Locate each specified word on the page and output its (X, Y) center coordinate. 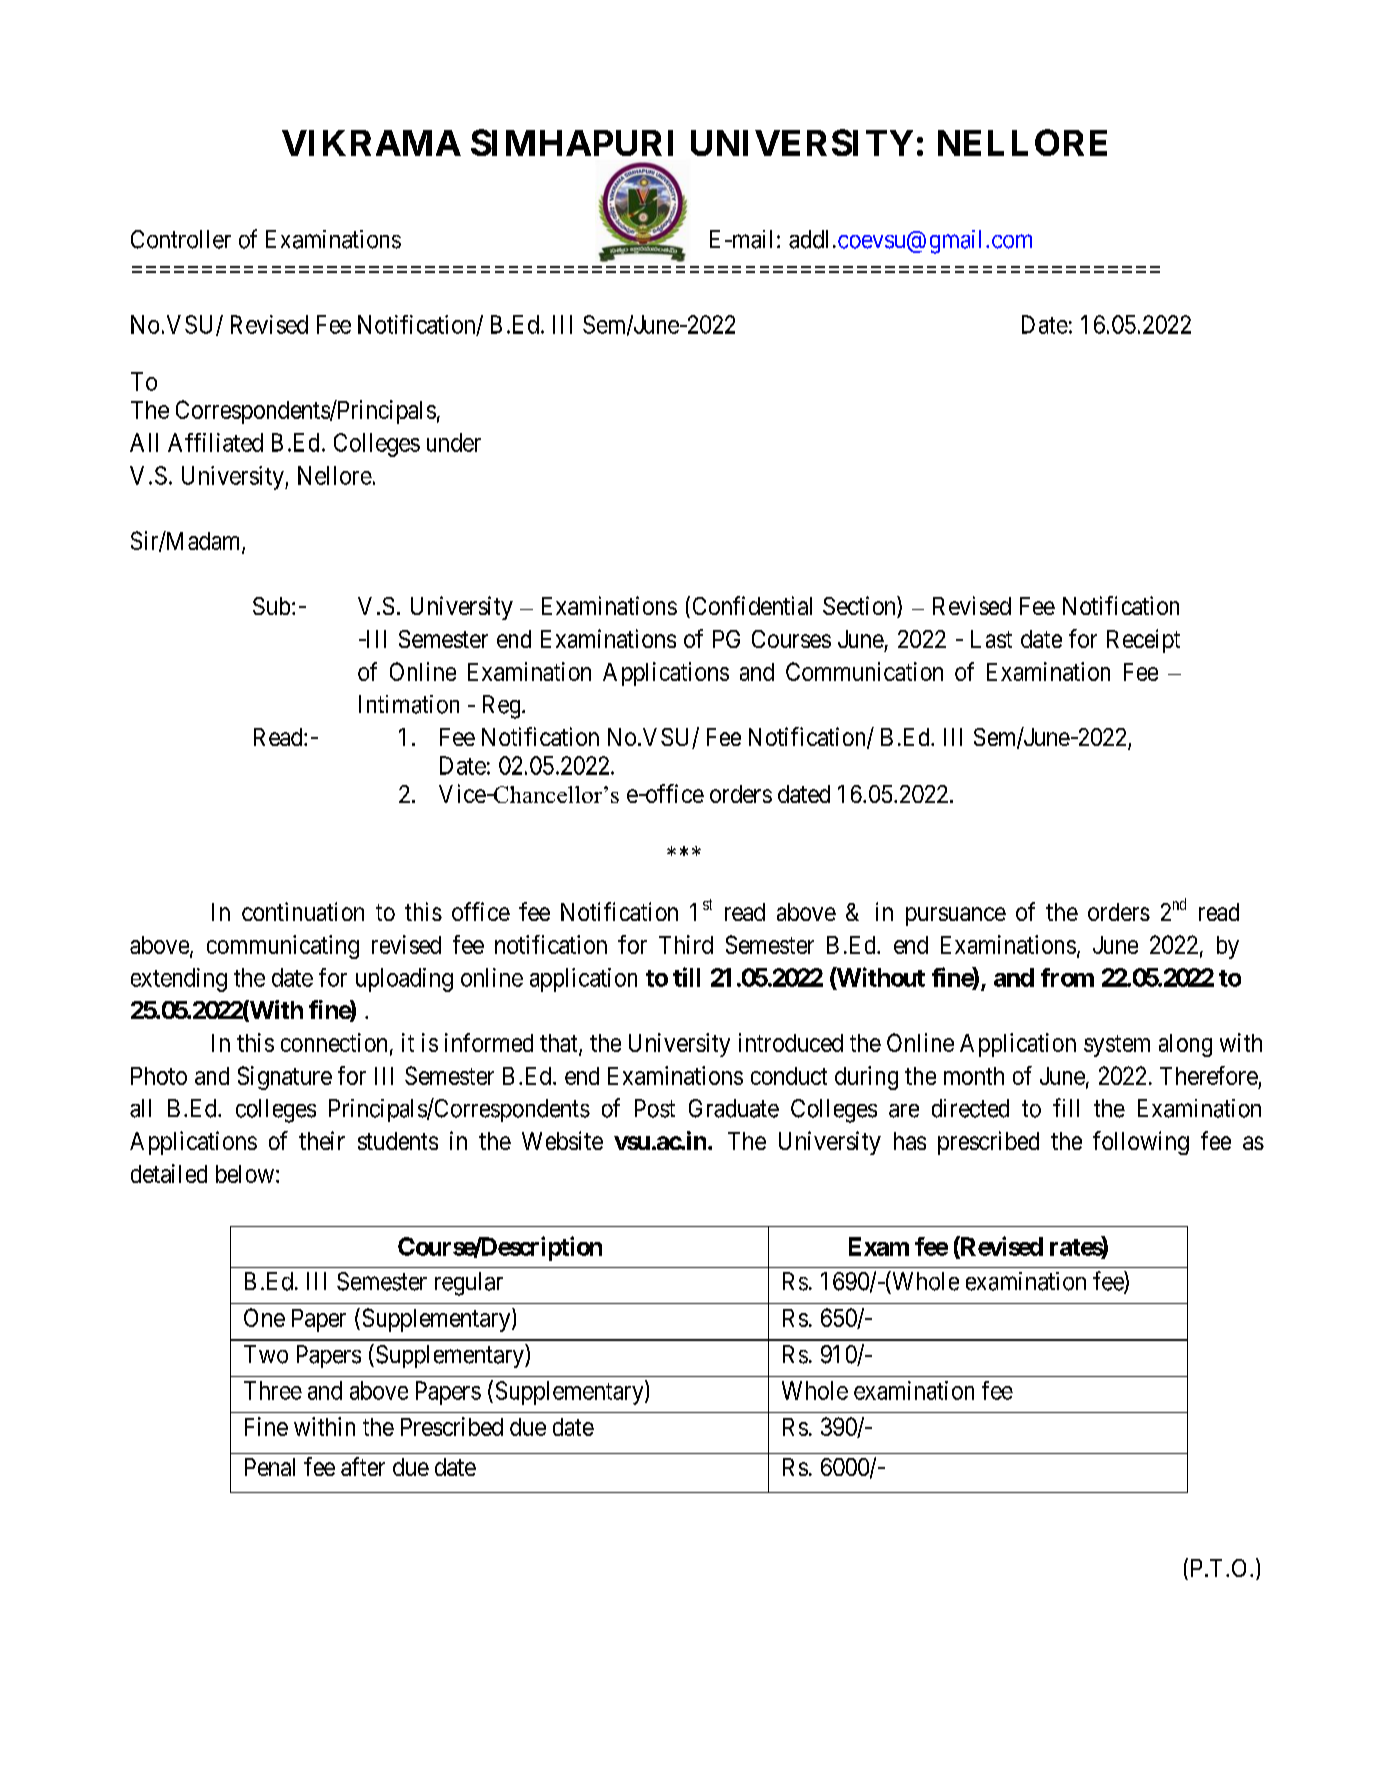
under (454, 442)
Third (686, 944)
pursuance (956, 916)
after (363, 1466)
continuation (303, 911)
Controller (181, 239)
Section (860, 607)
